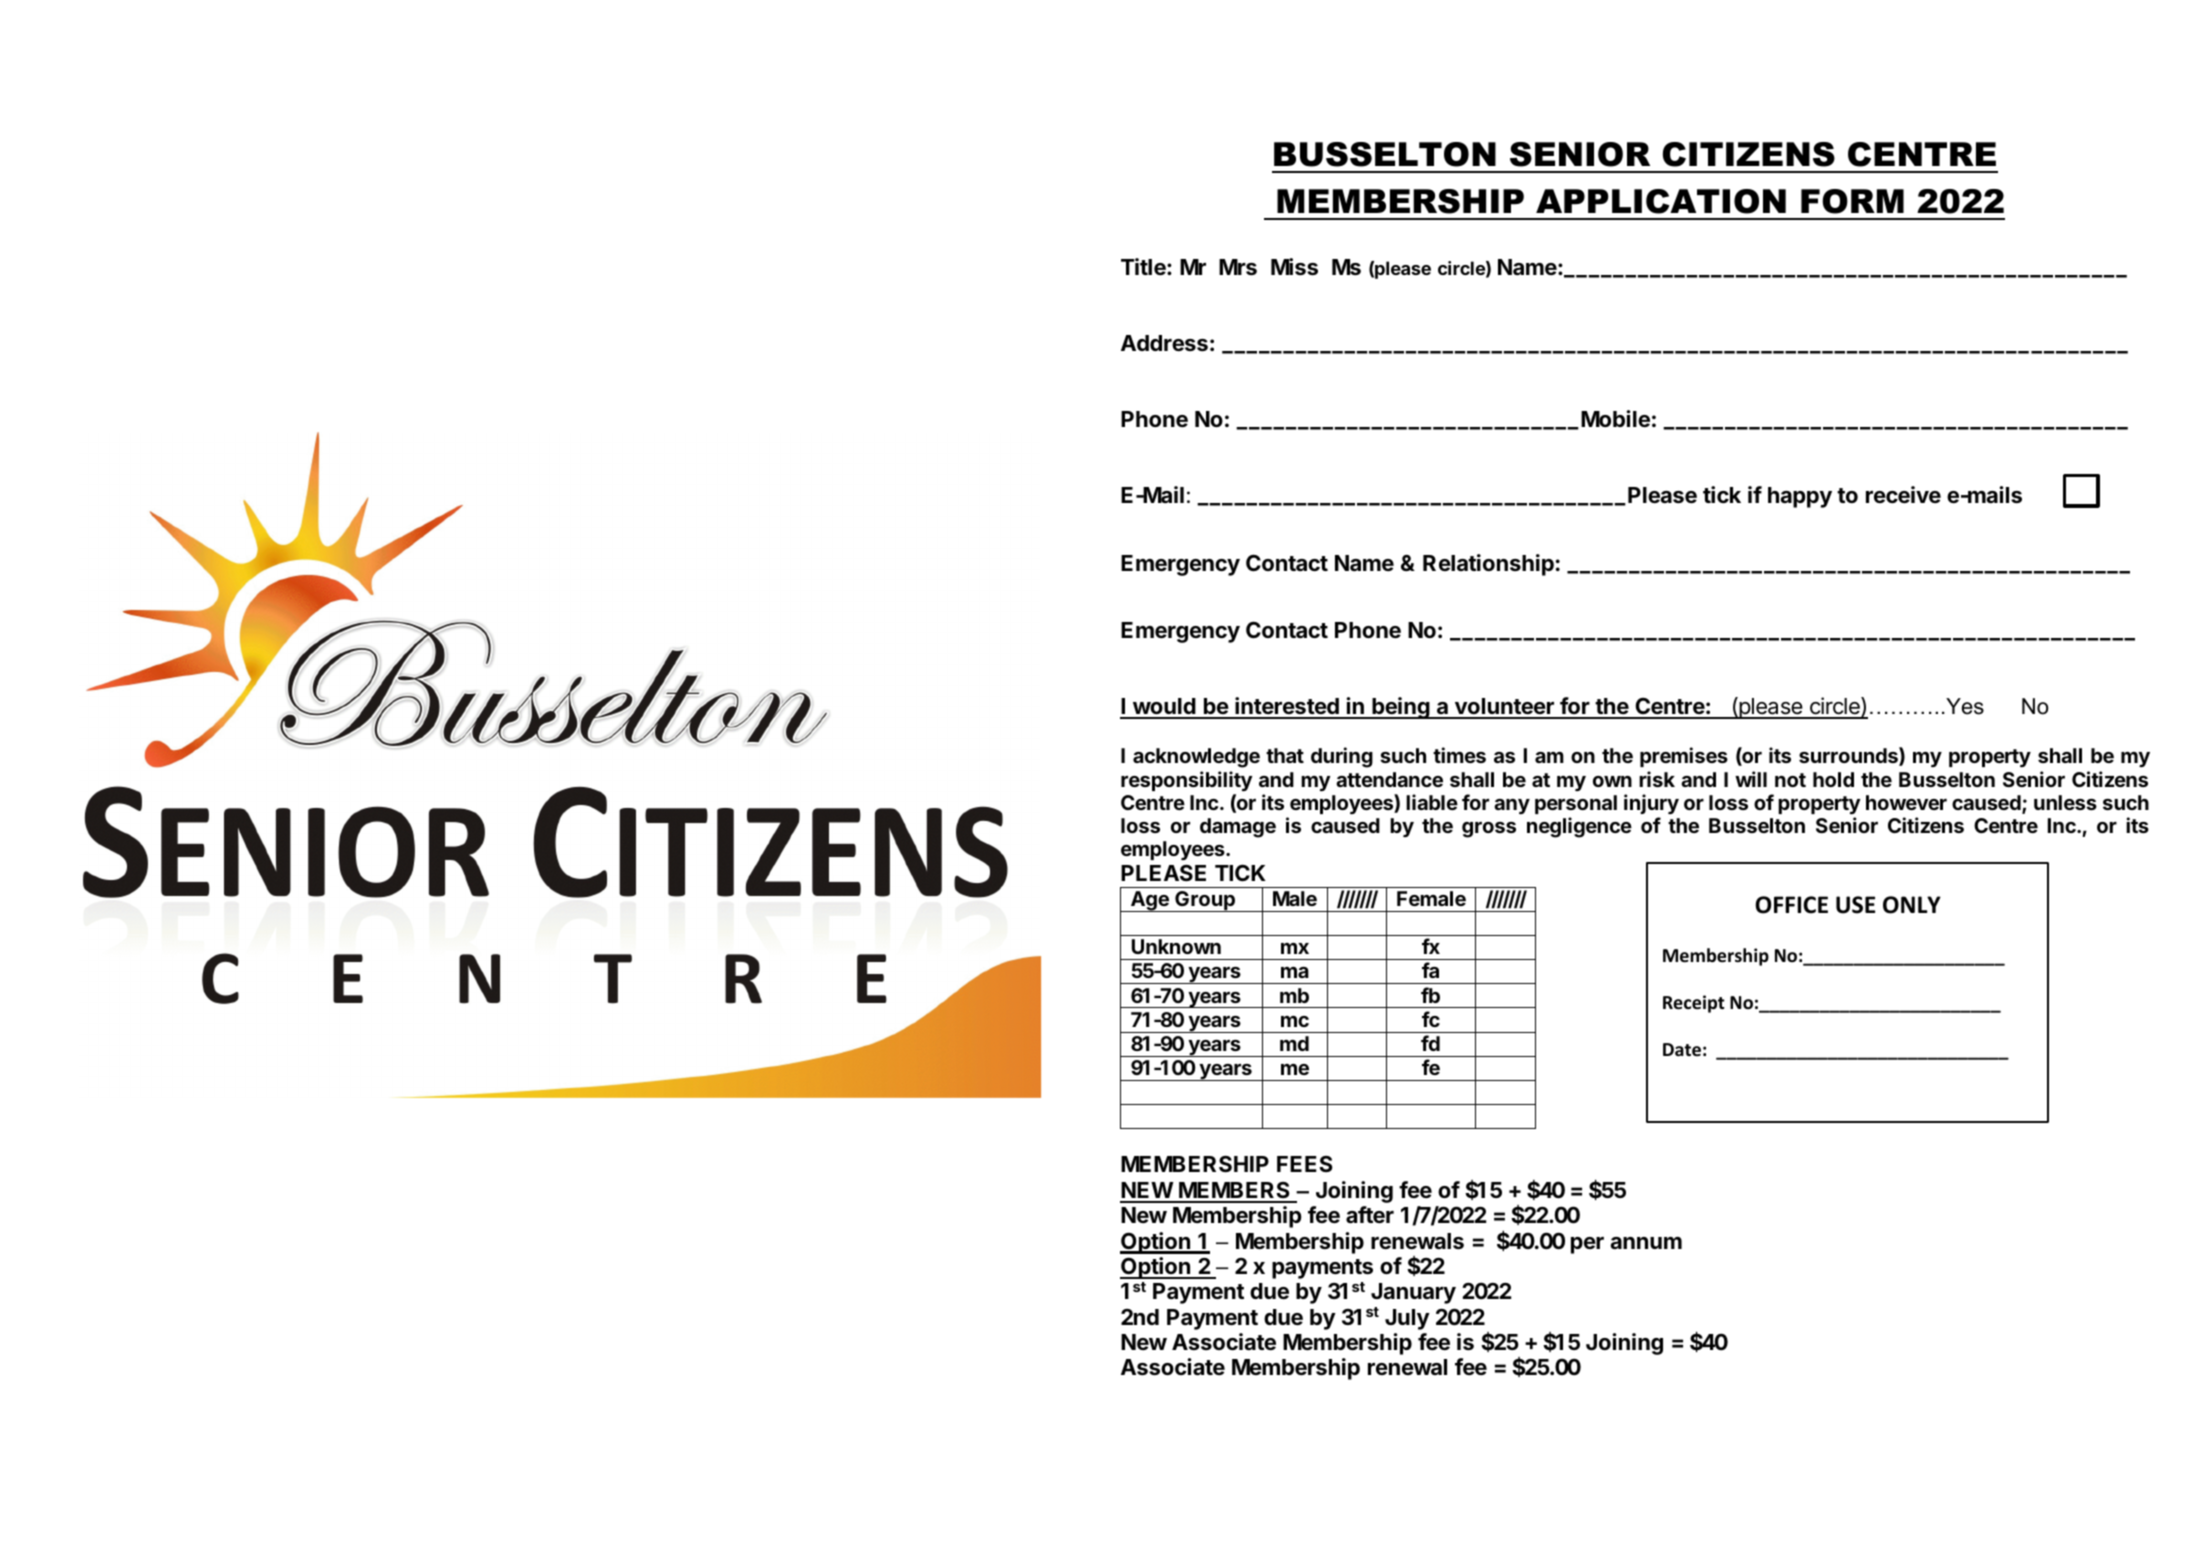 Image resolution: width=2188 pixels, height=1547 pixels. I want to click on Date, so click(1682, 1050).
